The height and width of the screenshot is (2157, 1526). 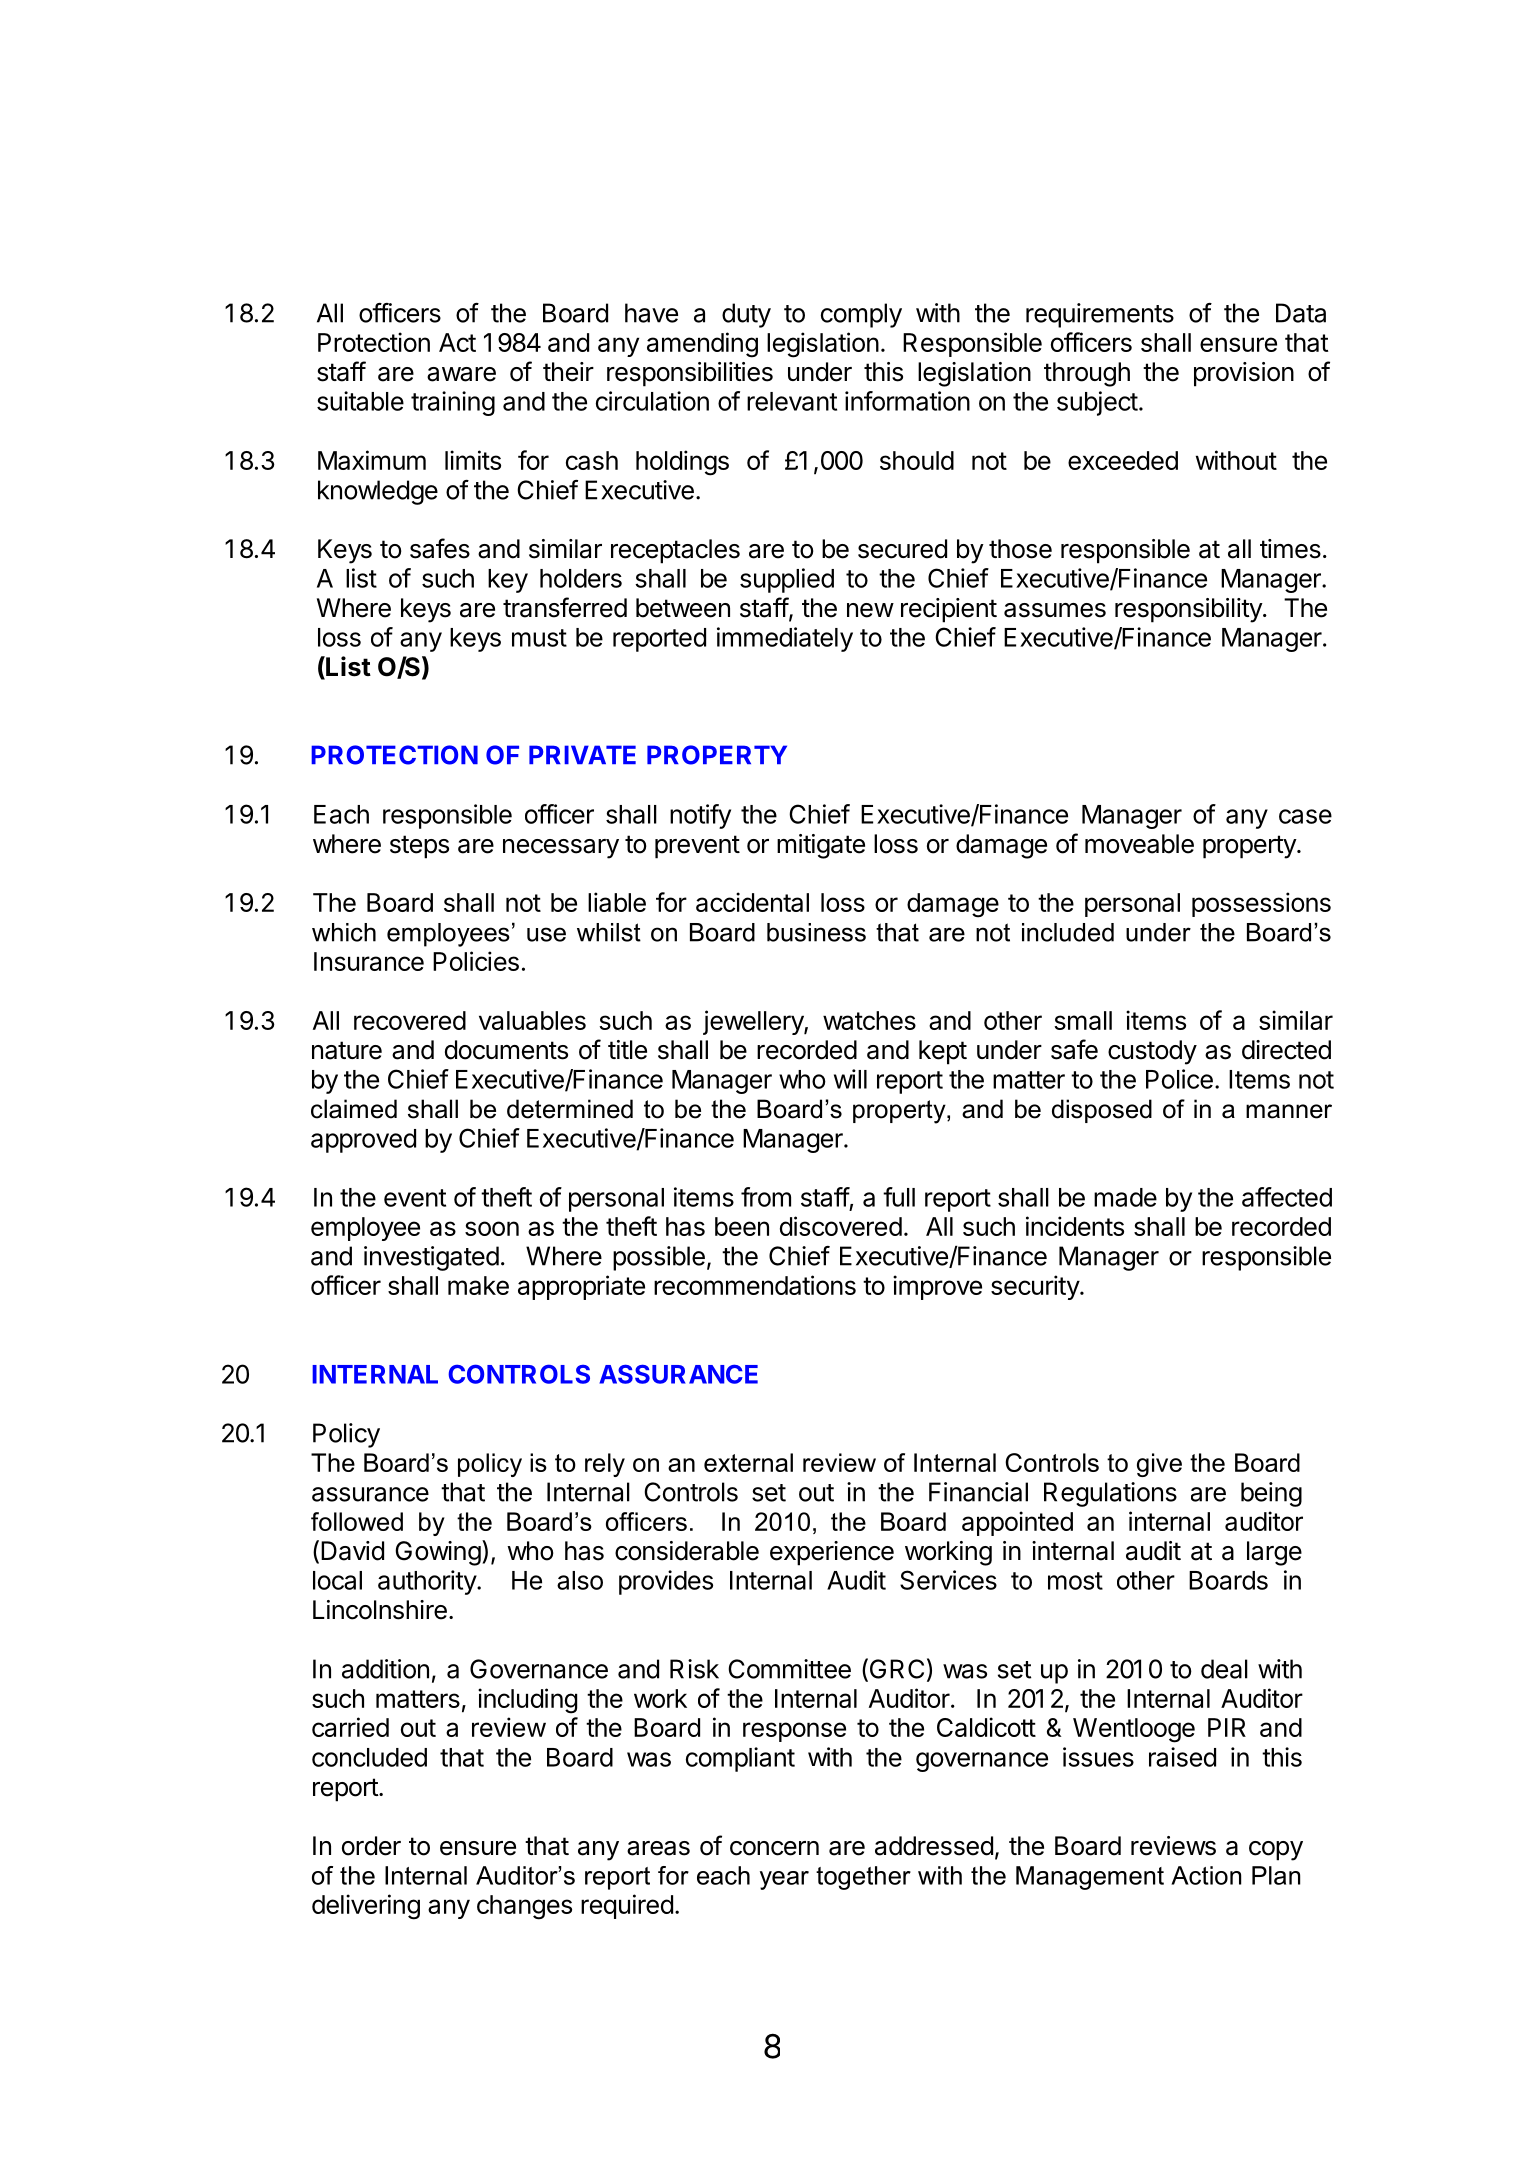 What do you see at coordinates (748, 1462) in the screenshot?
I see `external` at bounding box center [748, 1462].
